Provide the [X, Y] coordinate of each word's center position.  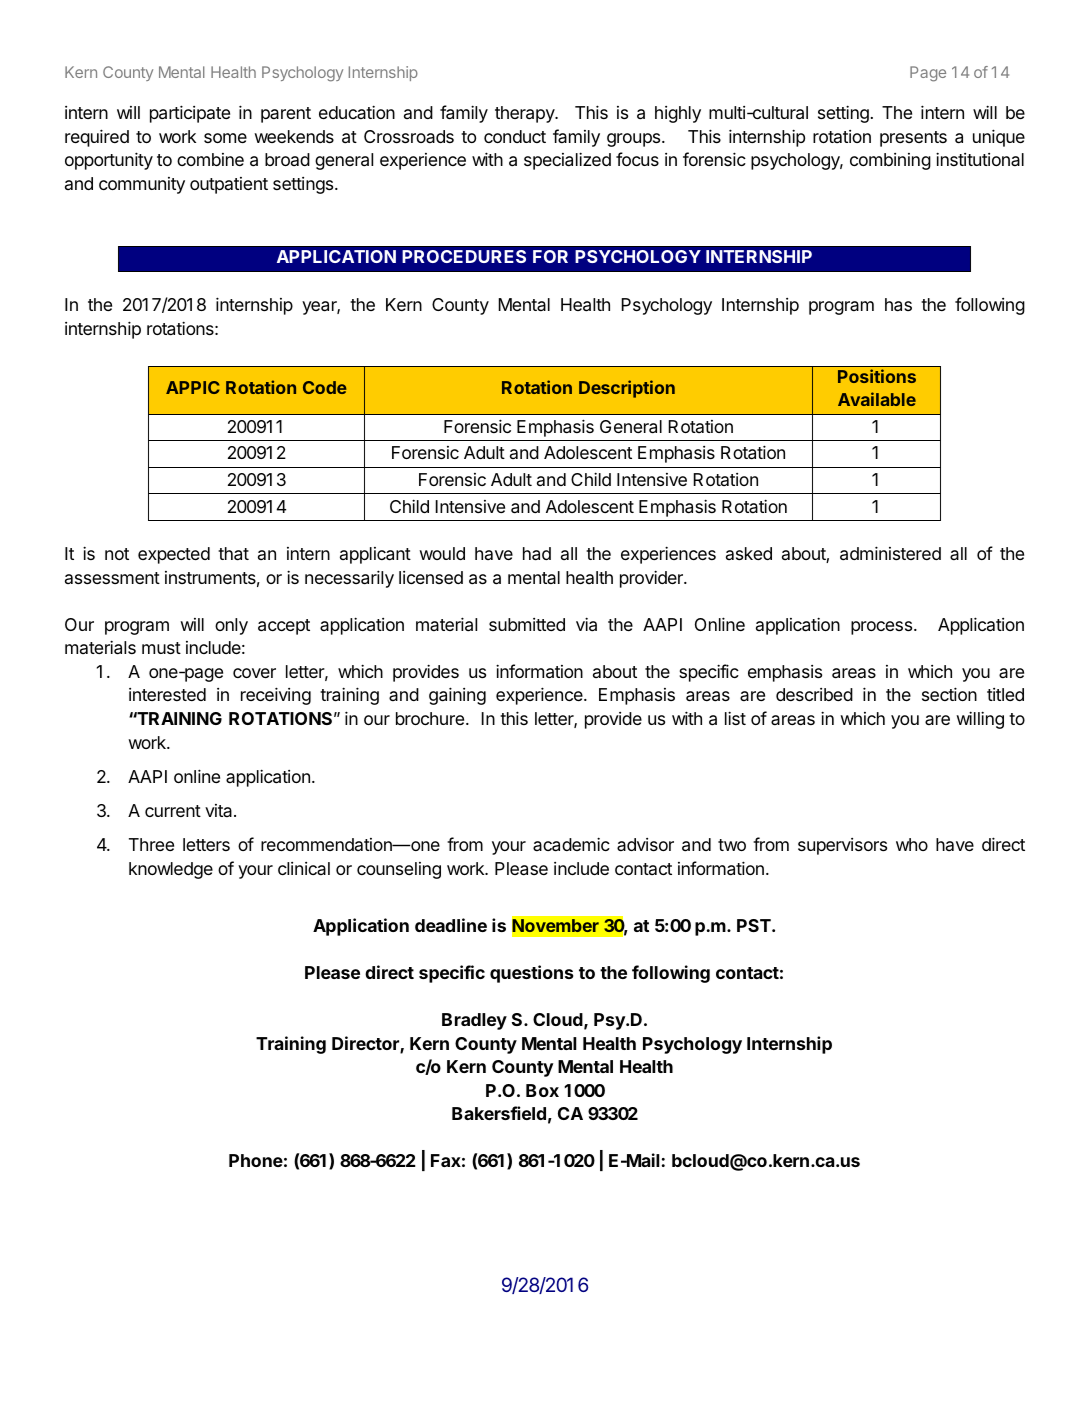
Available [877, 399]
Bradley [474, 1021]
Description [627, 389]
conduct [515, 136]
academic [571, 844]
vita [220, 810]
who [912, 844]
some [225, 138]
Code [325, 387]
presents [913, 139]
